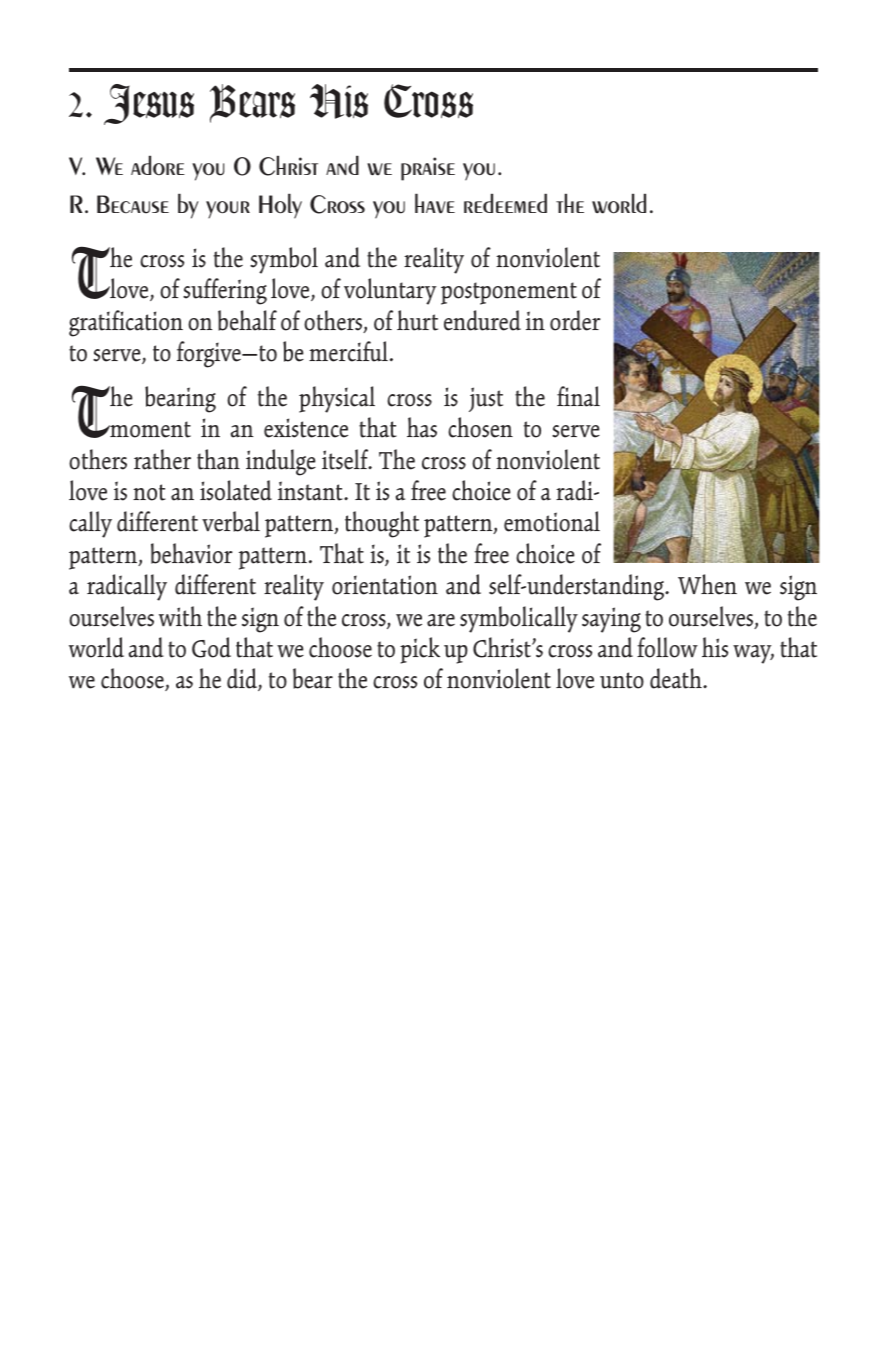 The height and width of the page is (1372, 887). I want to click on redeemed, so click(505, 203).
